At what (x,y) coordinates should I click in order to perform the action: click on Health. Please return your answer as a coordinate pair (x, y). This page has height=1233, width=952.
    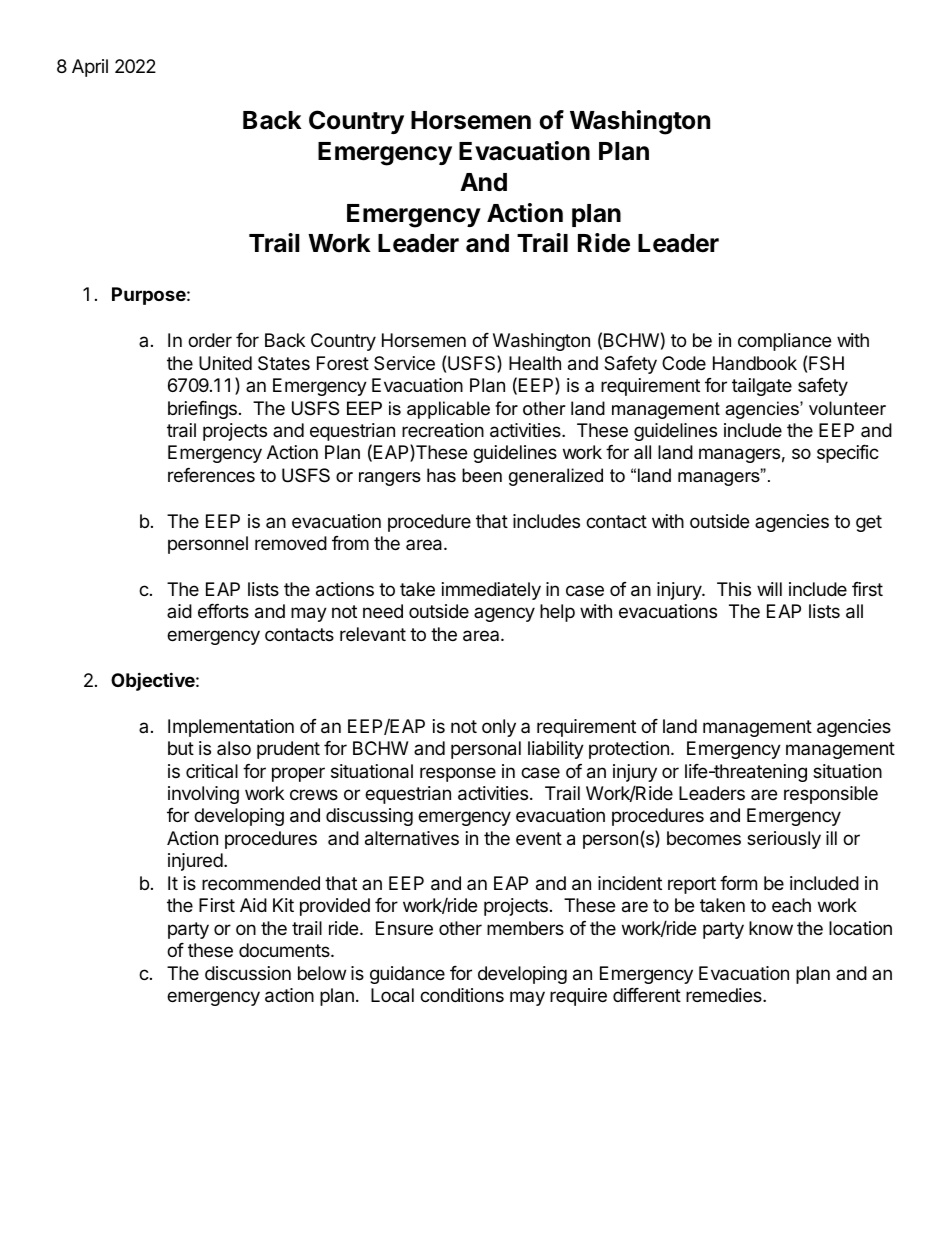
    Looking at the image, I should click on (535, 363).
